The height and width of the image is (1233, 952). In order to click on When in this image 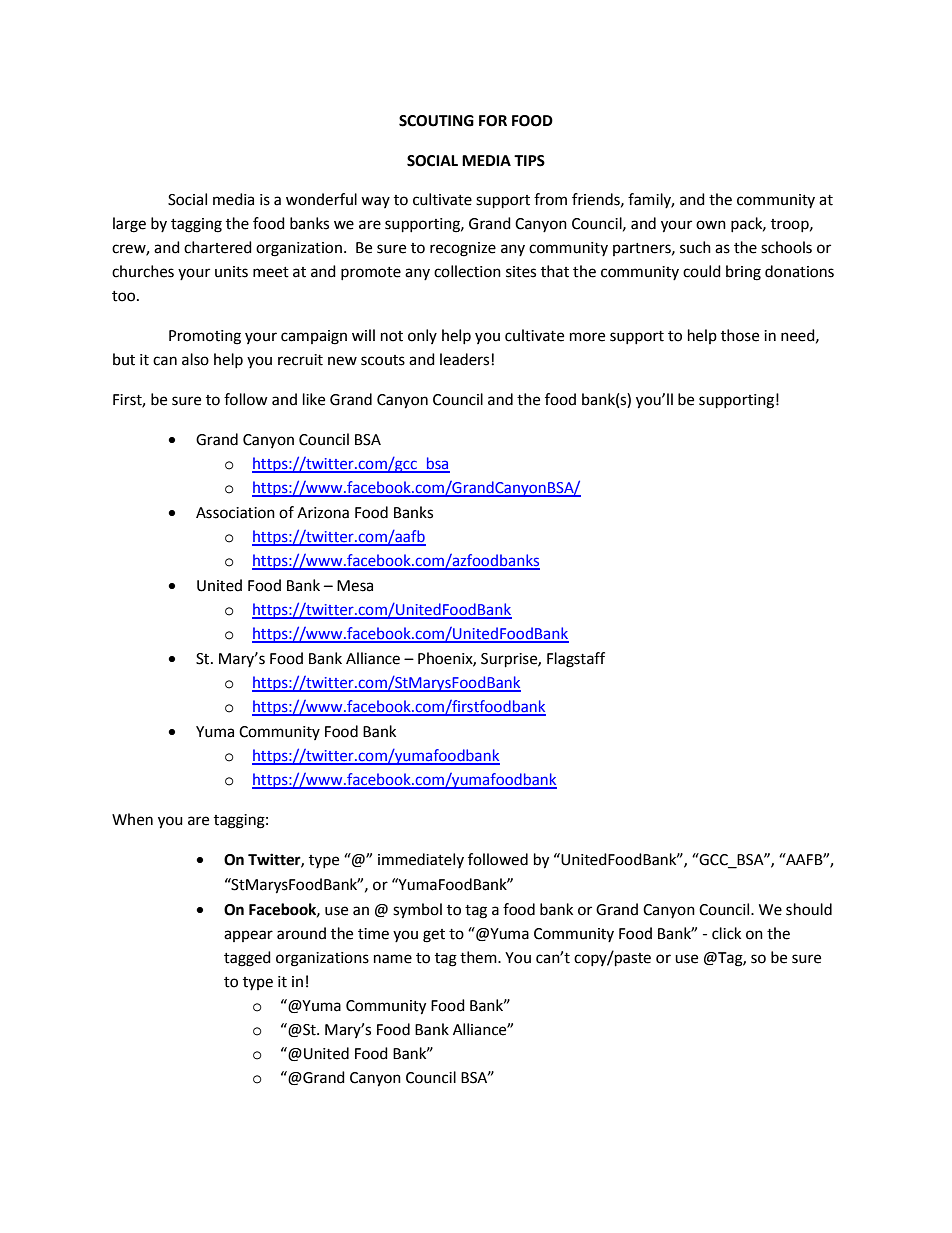, I will do `click(132, 819)`.
